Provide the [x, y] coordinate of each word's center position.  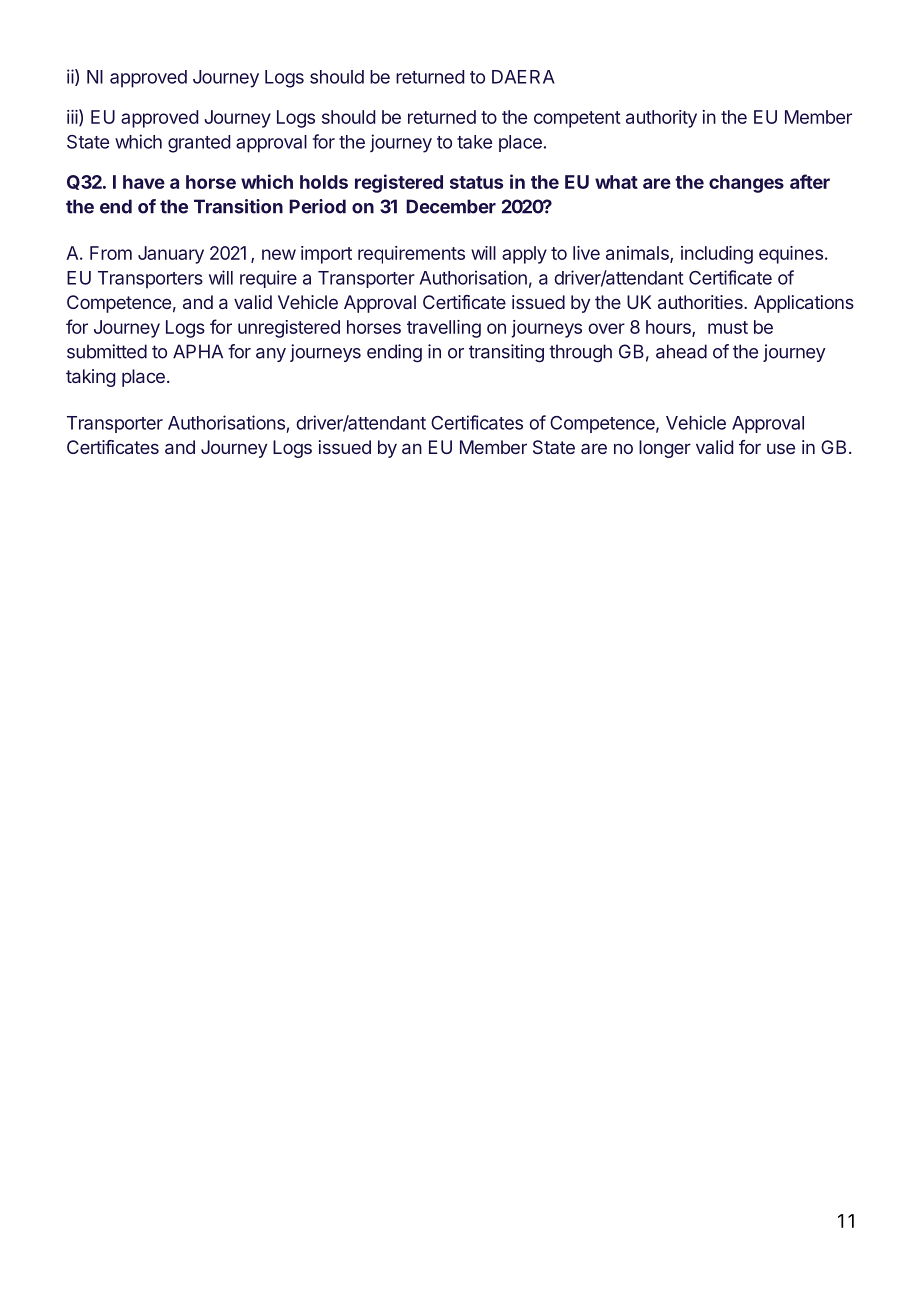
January [171, 255]
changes [746, 184]
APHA [198, 351]
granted [199, 144]
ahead [681, 351]
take [474, 142]
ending [394, 353]
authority [661, 119]
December [451, 206]
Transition [238, 206]
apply [524, 255]
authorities [701, 302]
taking [91, 378]
